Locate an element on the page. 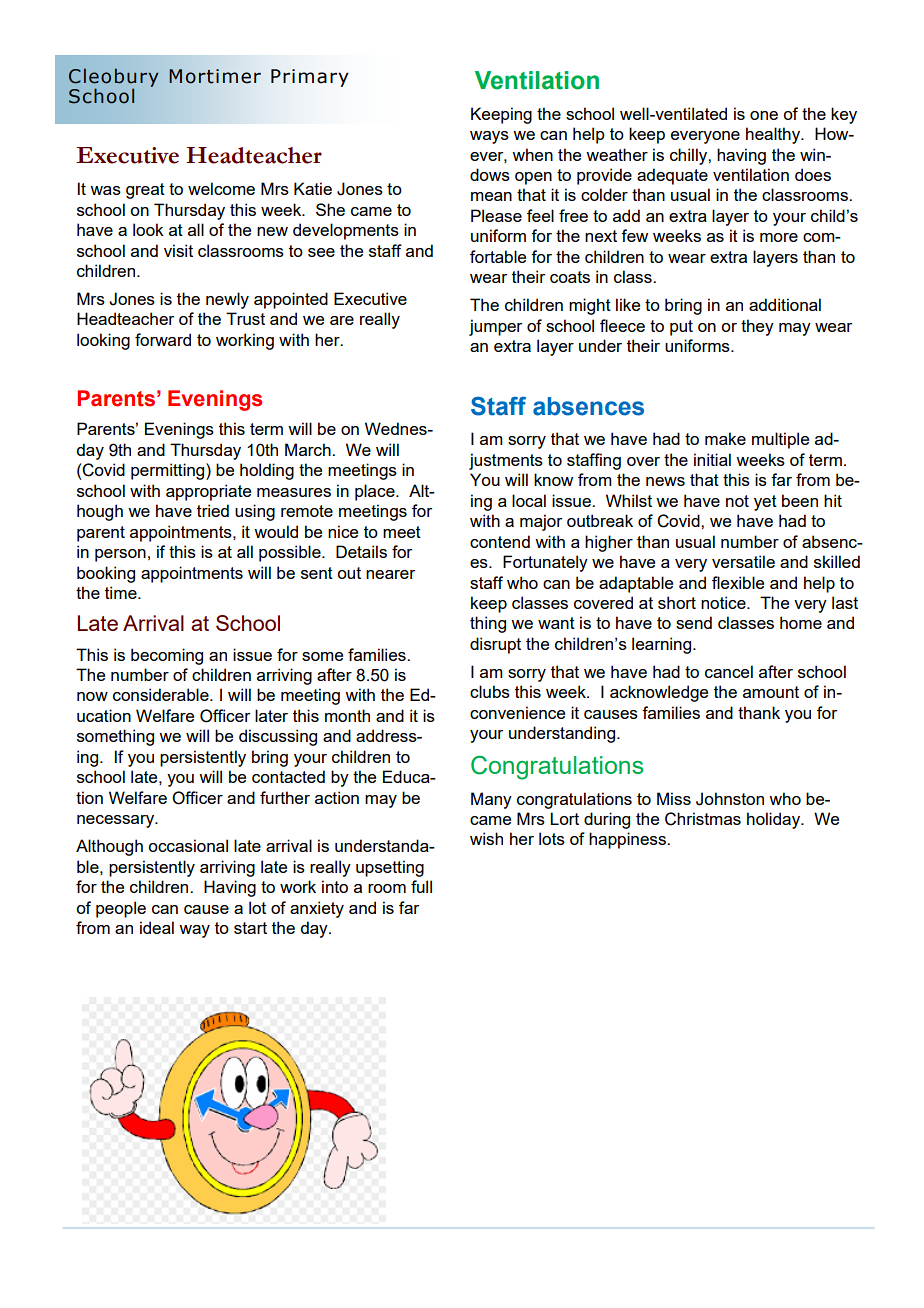 The height and width of the image is (1308, 924). disrupt is located at coordinates (495, 645).
